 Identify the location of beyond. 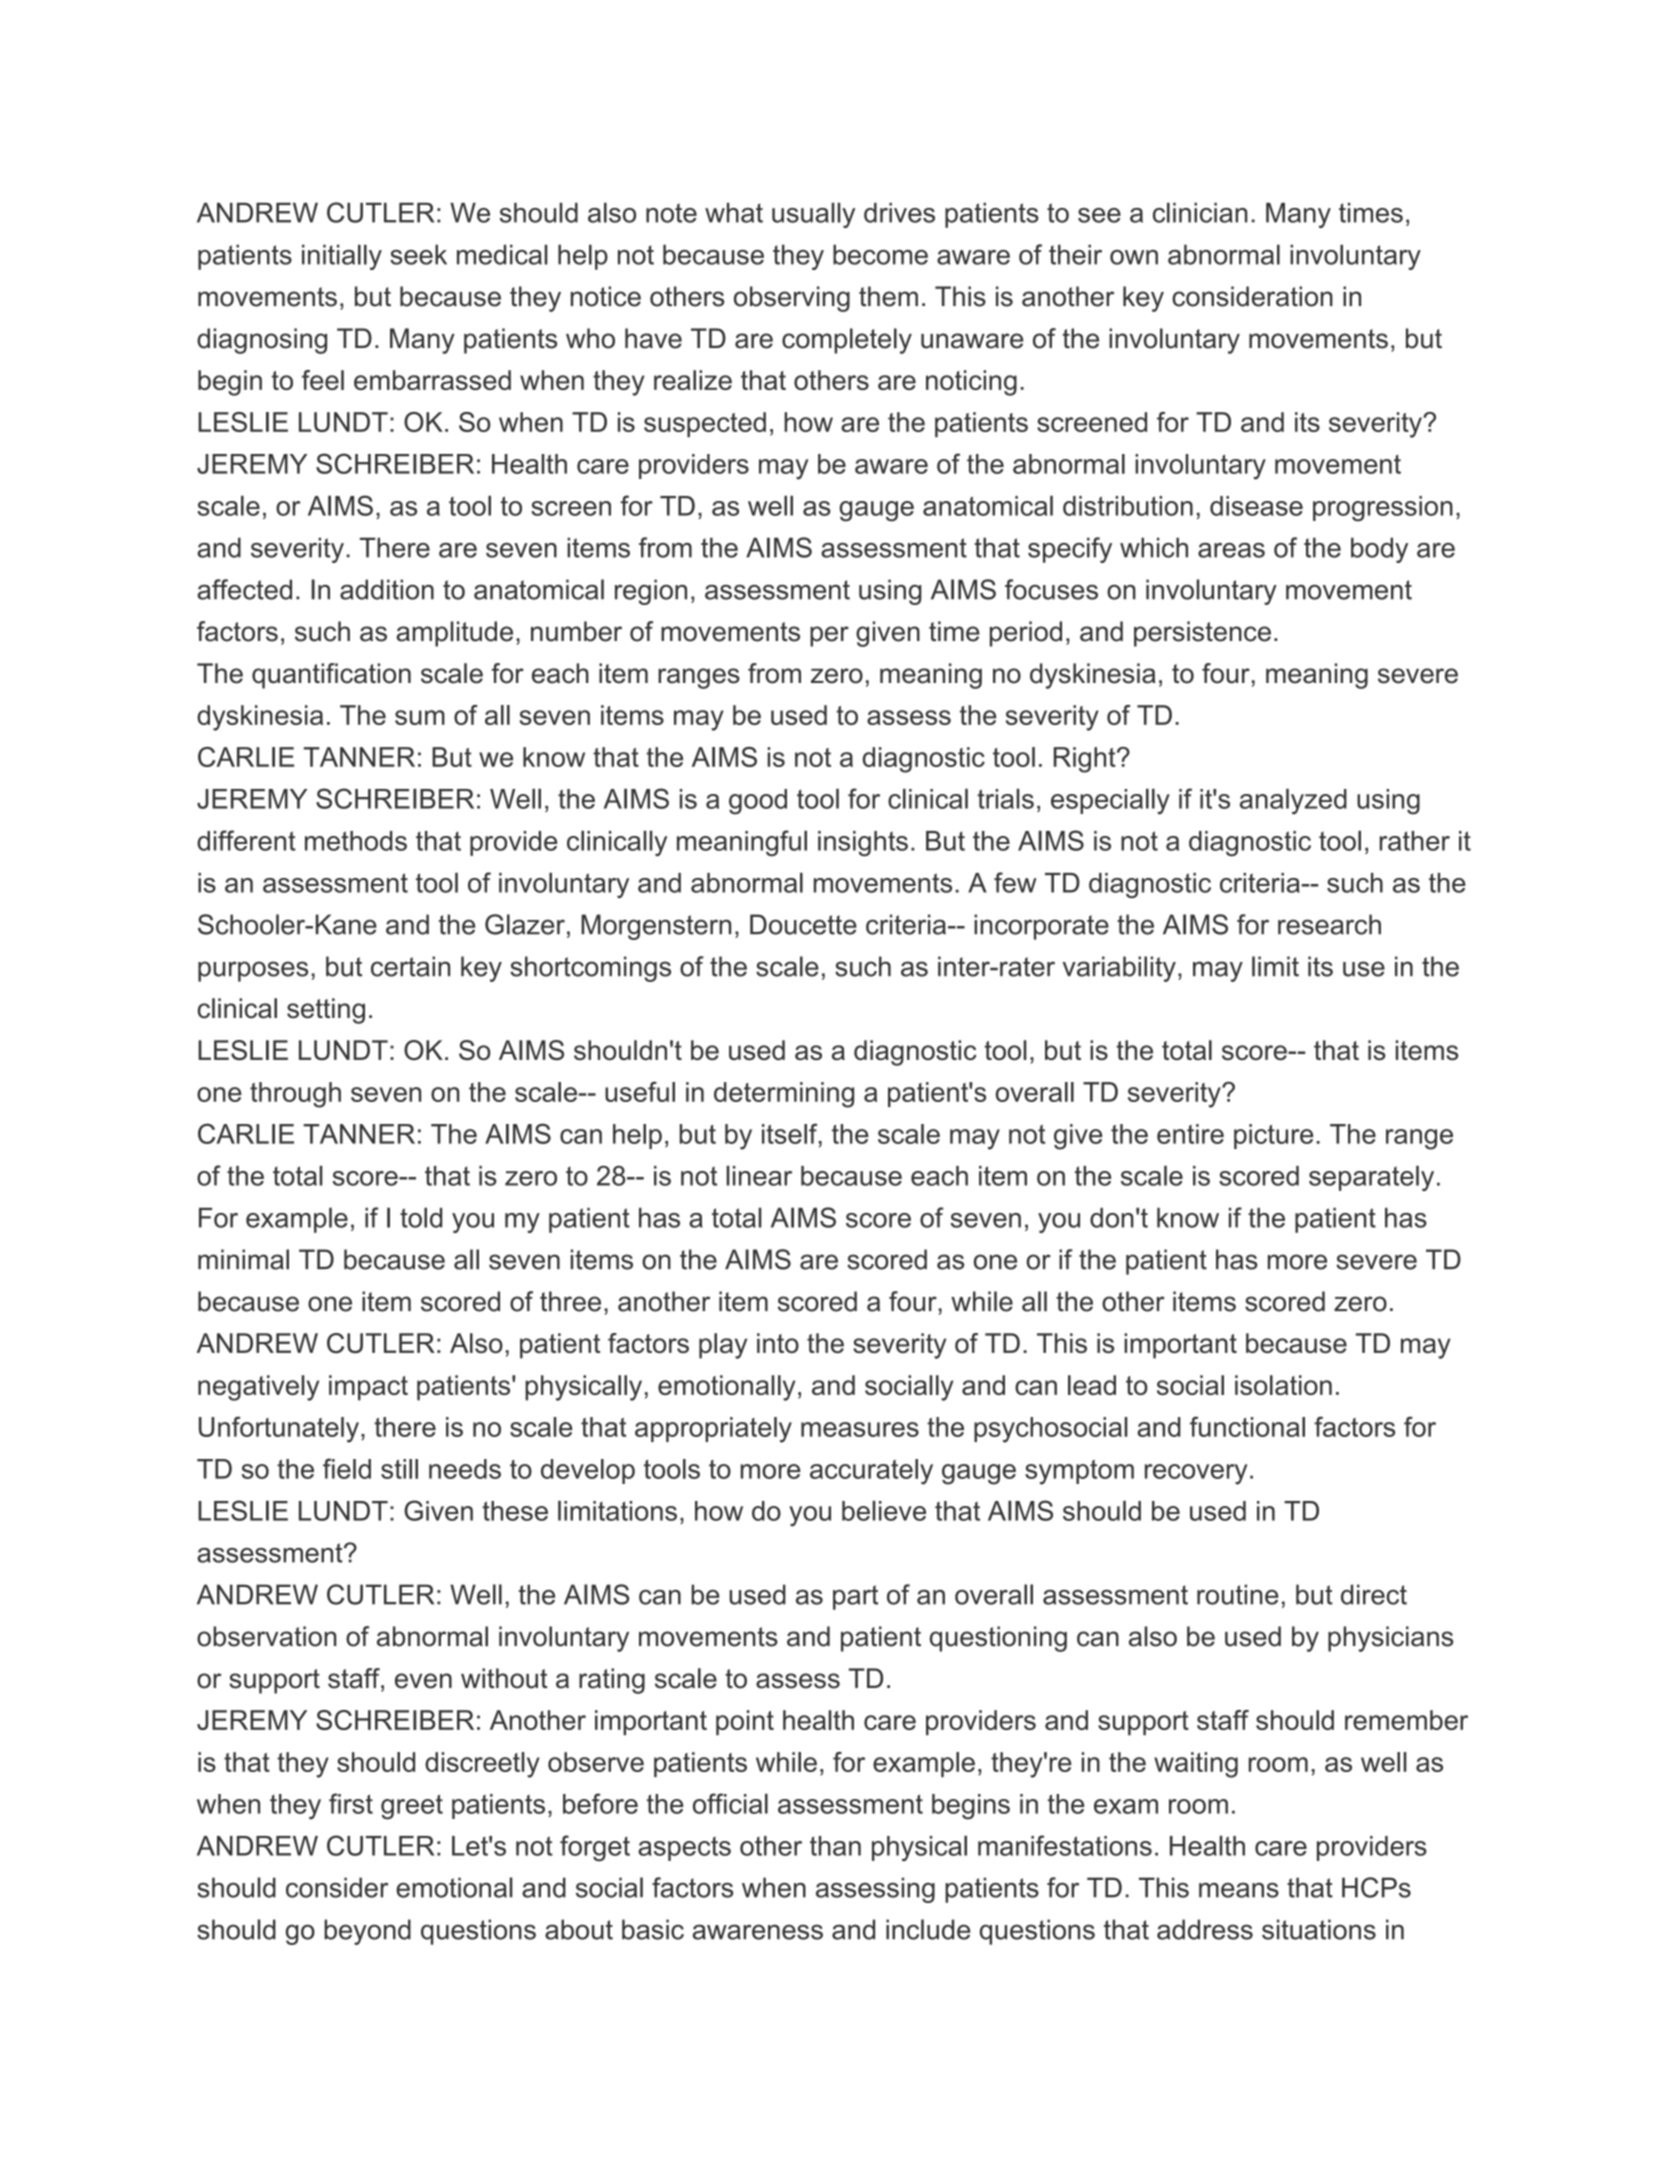
(367, 1932).
